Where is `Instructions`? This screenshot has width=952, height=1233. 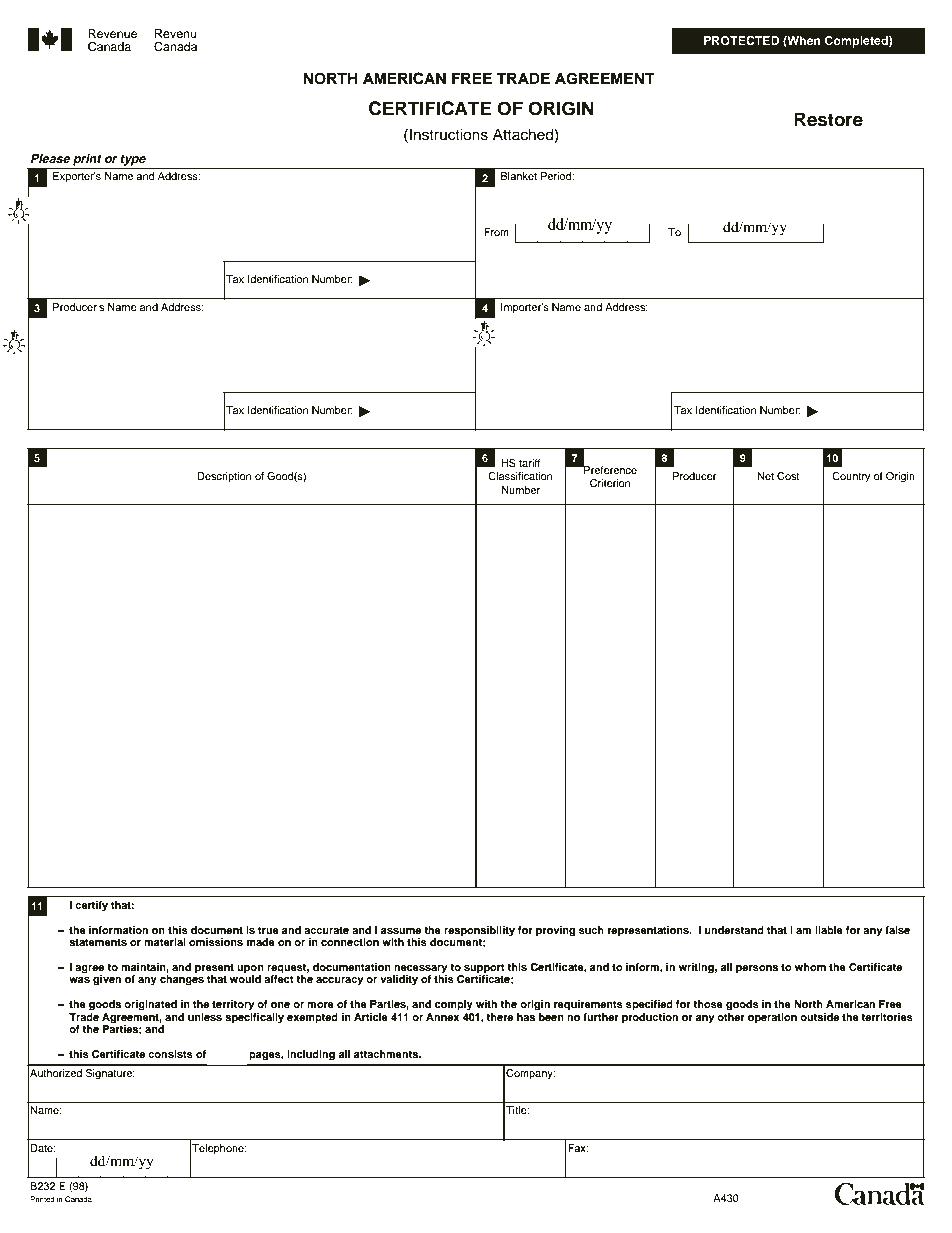 Instructions is located at coordinates (449, 134).
